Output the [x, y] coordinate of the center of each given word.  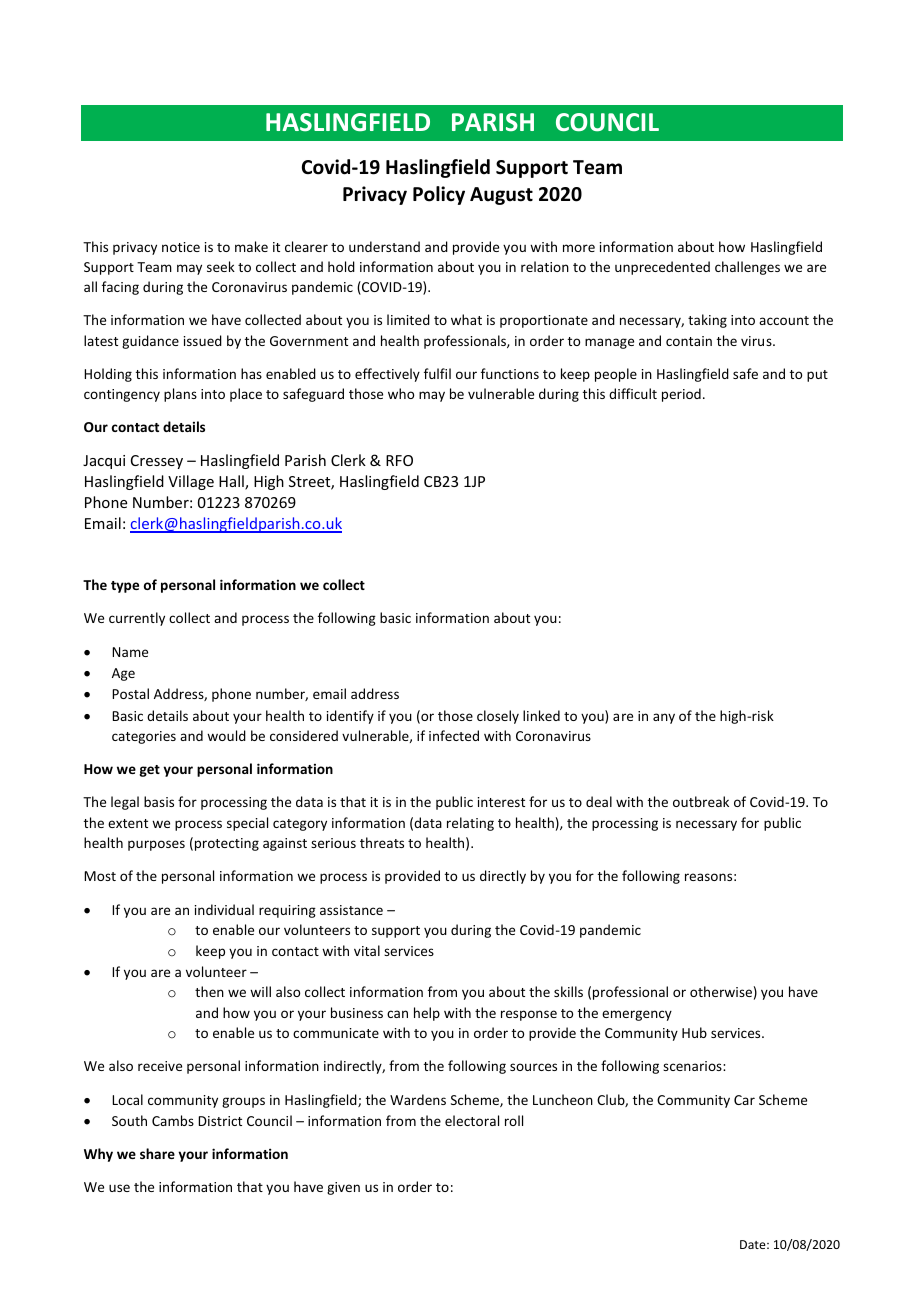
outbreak [701, 801]
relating [470, 824]
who [401, 393]
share [157, 1153]
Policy [439, 195]
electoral [472, 1120]
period [681, 395]
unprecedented [662, 268]
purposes [156, 845]
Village [191, 482]
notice [181, 247]
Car [744, 1100]
